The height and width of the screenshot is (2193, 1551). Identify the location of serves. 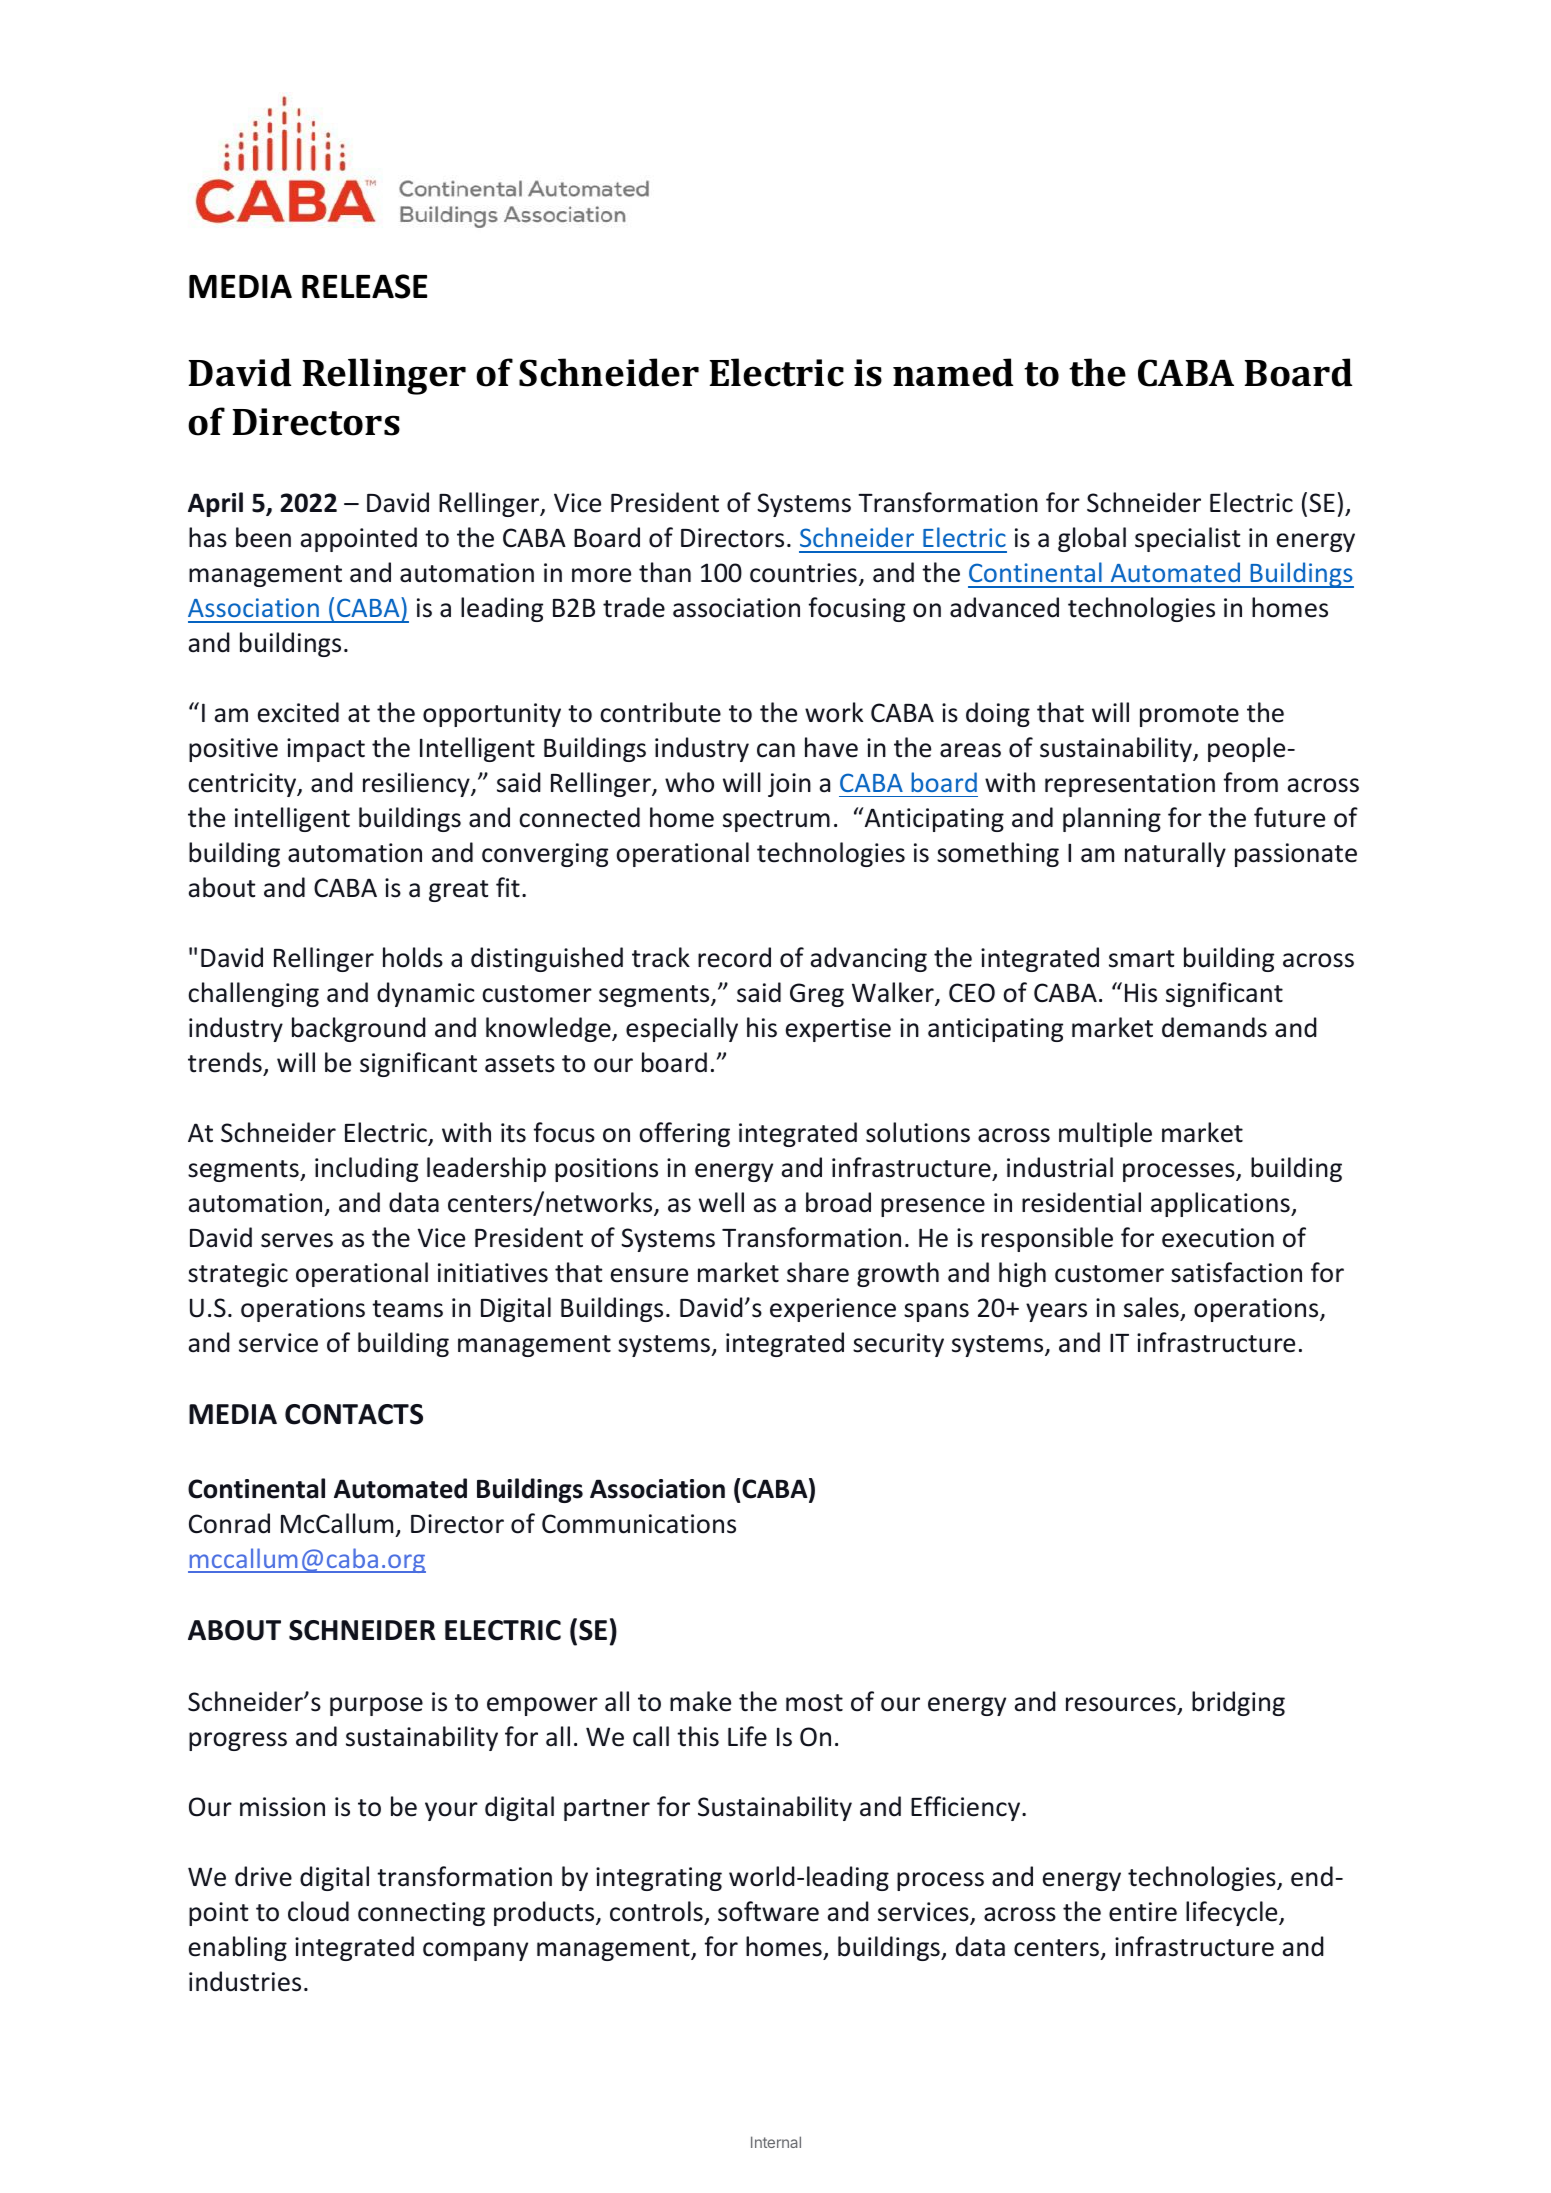
(297, 1240).
